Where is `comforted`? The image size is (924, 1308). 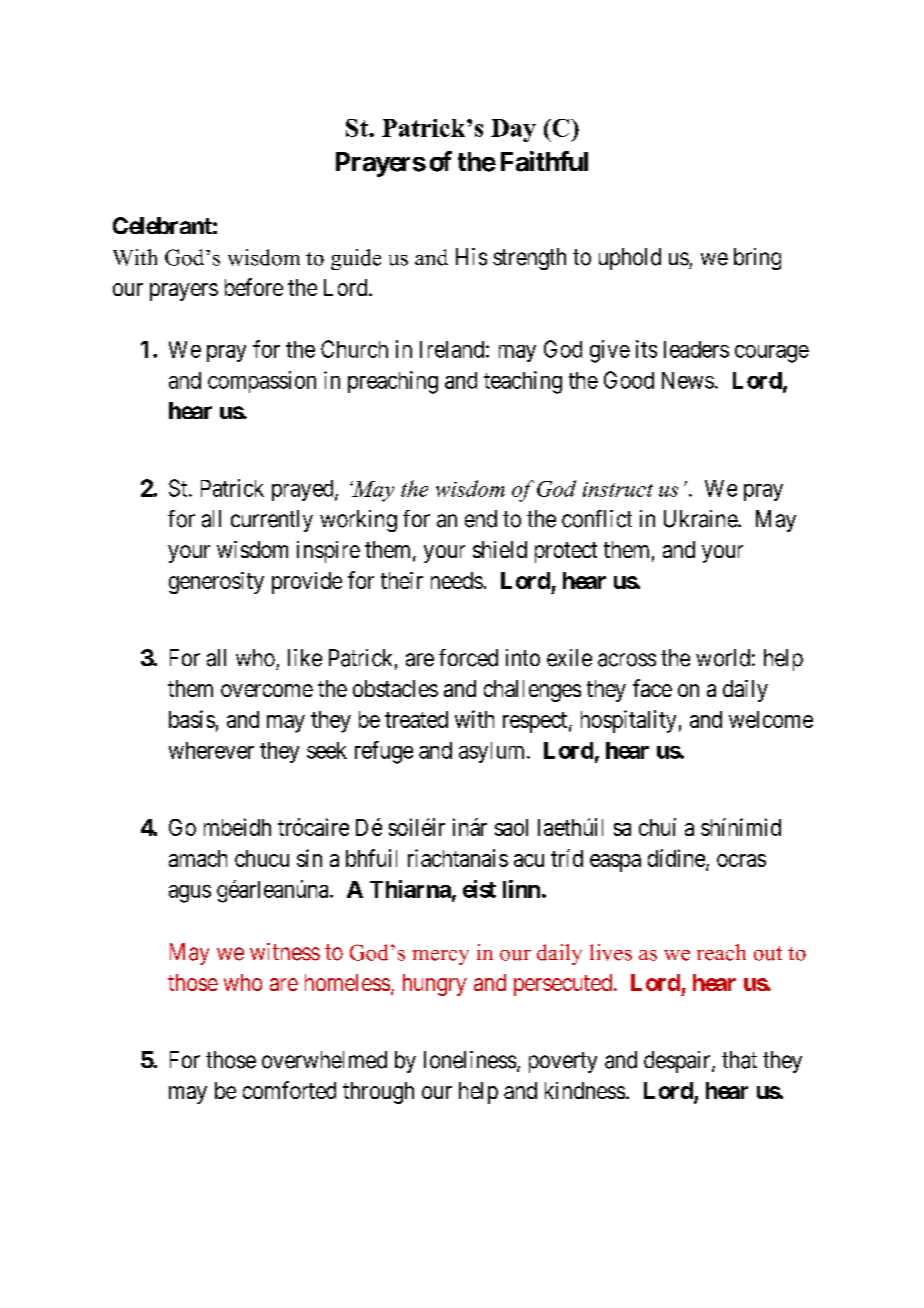 comforted is located at coordinates (289, 1090).
